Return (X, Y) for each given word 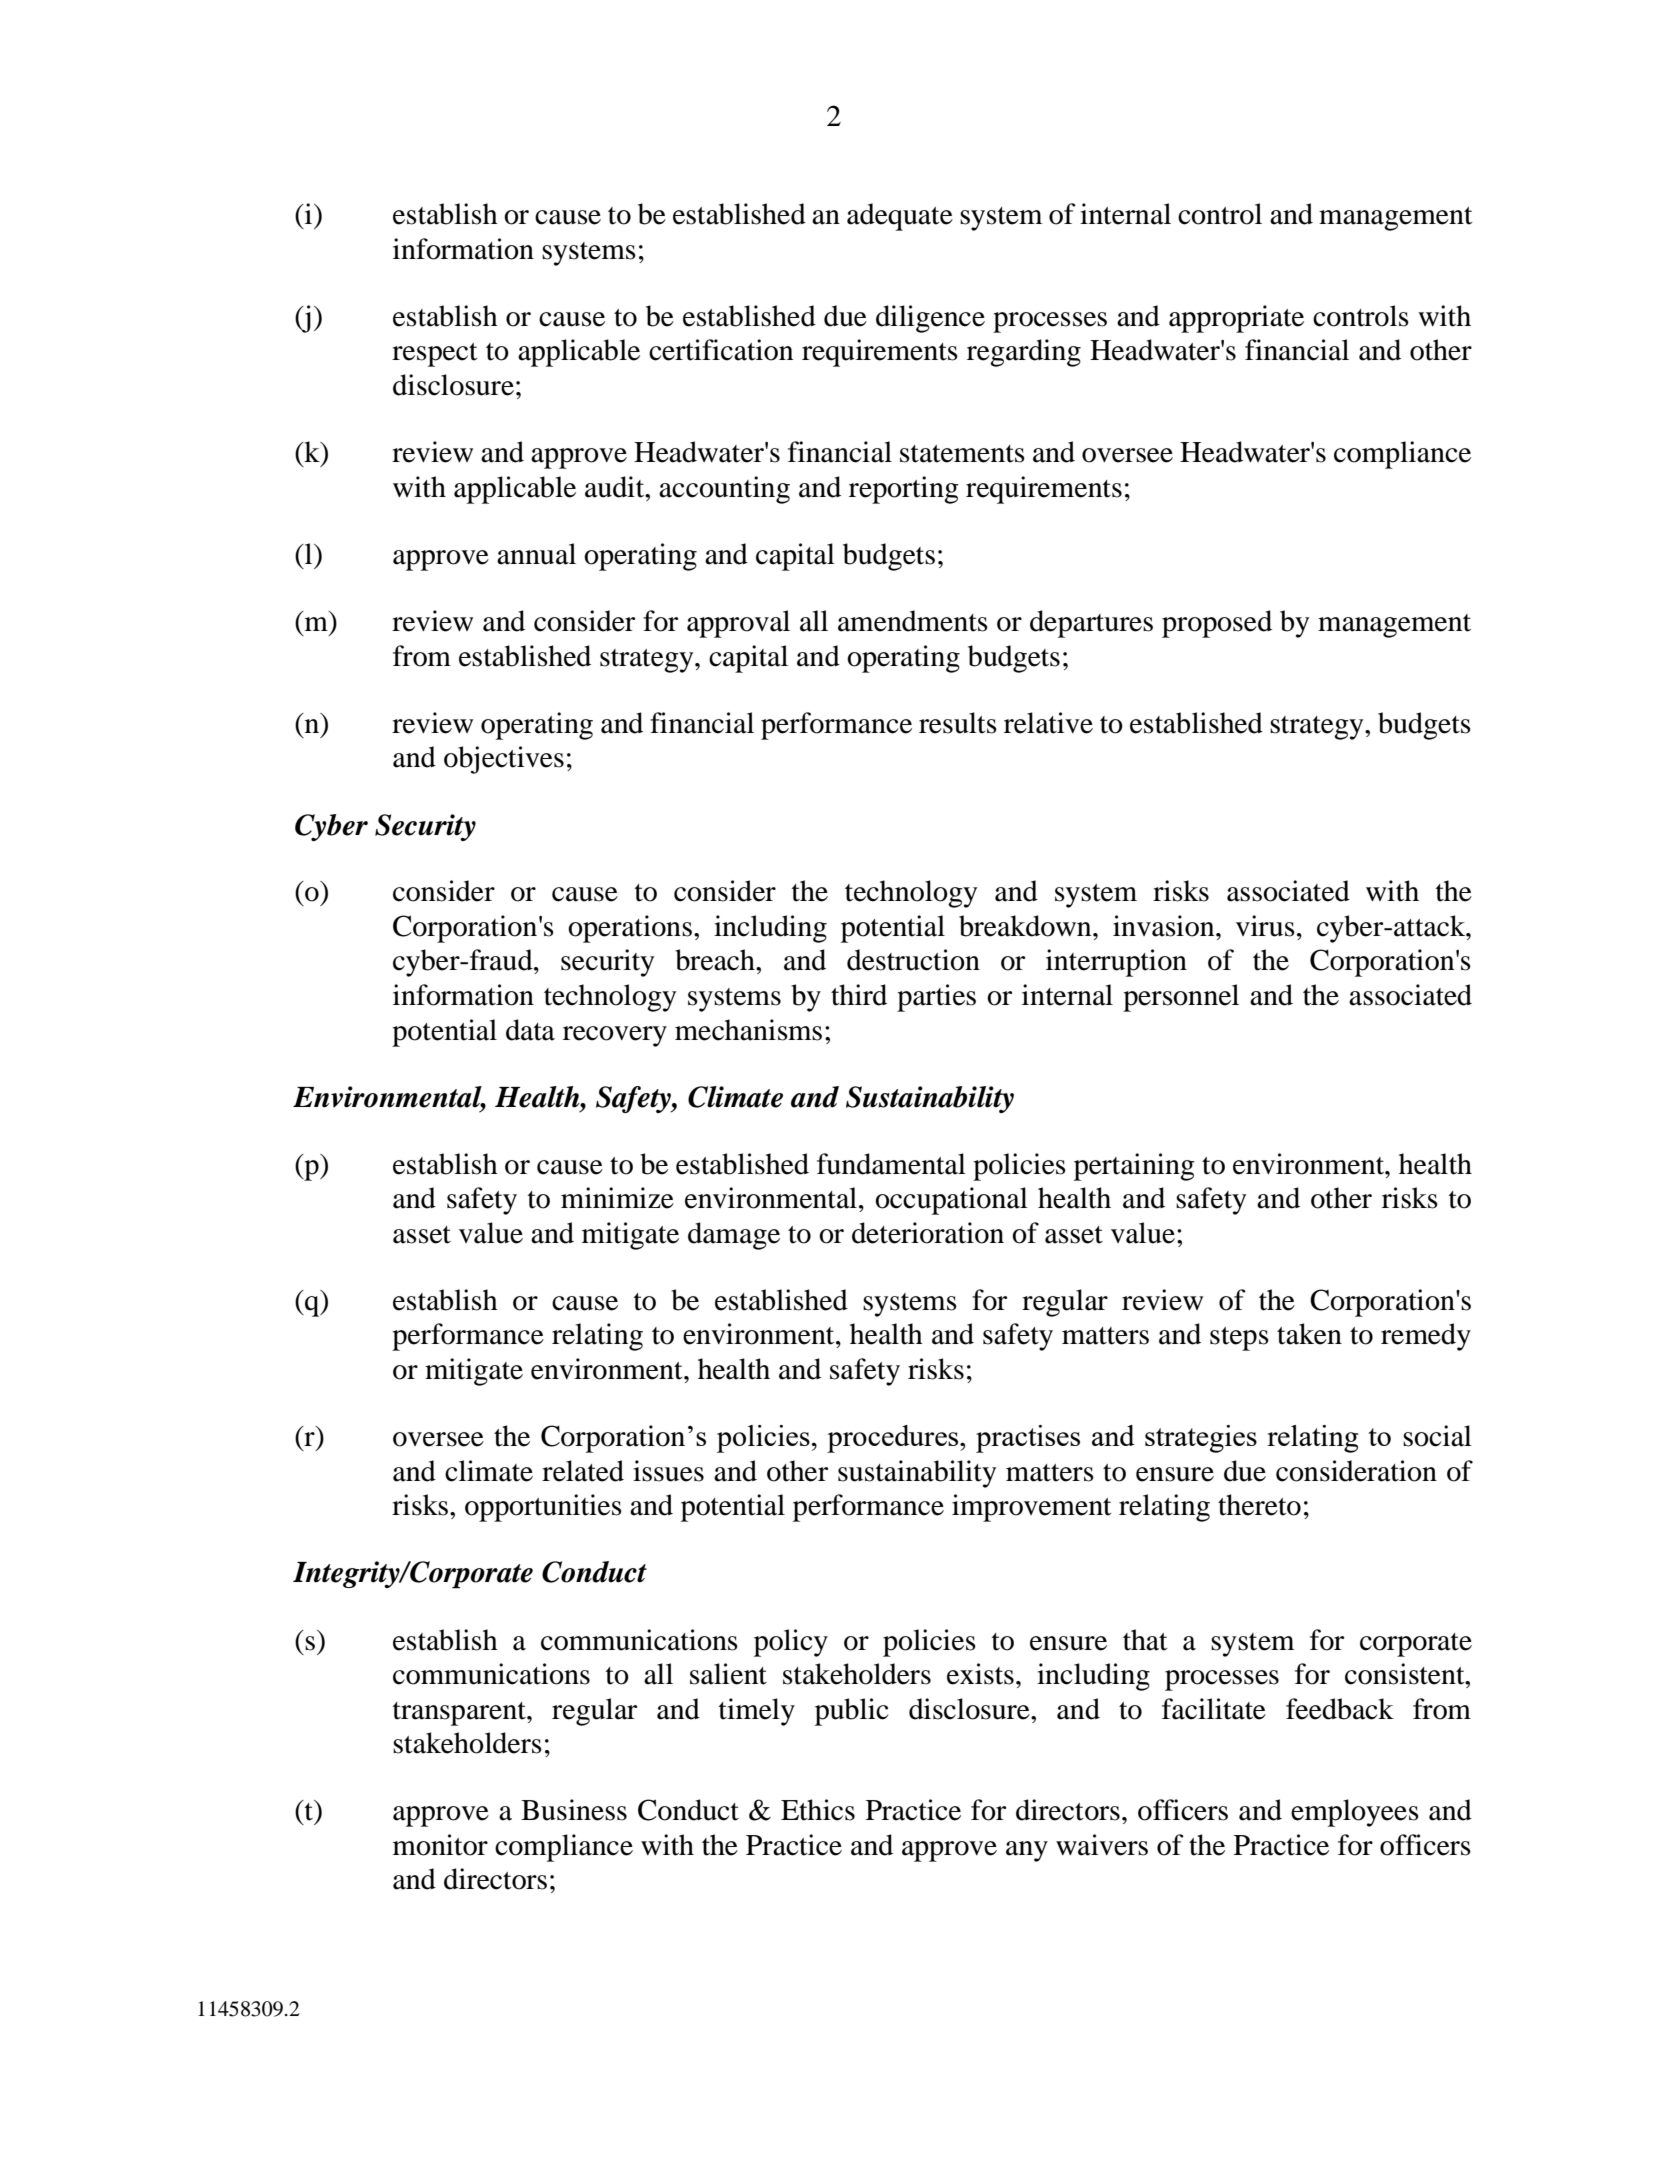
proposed (1217, 624)
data (530, 1030)
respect (435, 355)
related (583, 1471)
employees (1355, 1813)
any (1027, 1851)
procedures (894, 1439)
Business (574, 1810)
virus (1265, 926)
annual (536, 554)
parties (936, 998)
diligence (930, 319)
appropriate (1236, 319)
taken (1309, 1334)
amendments (913, 621)
